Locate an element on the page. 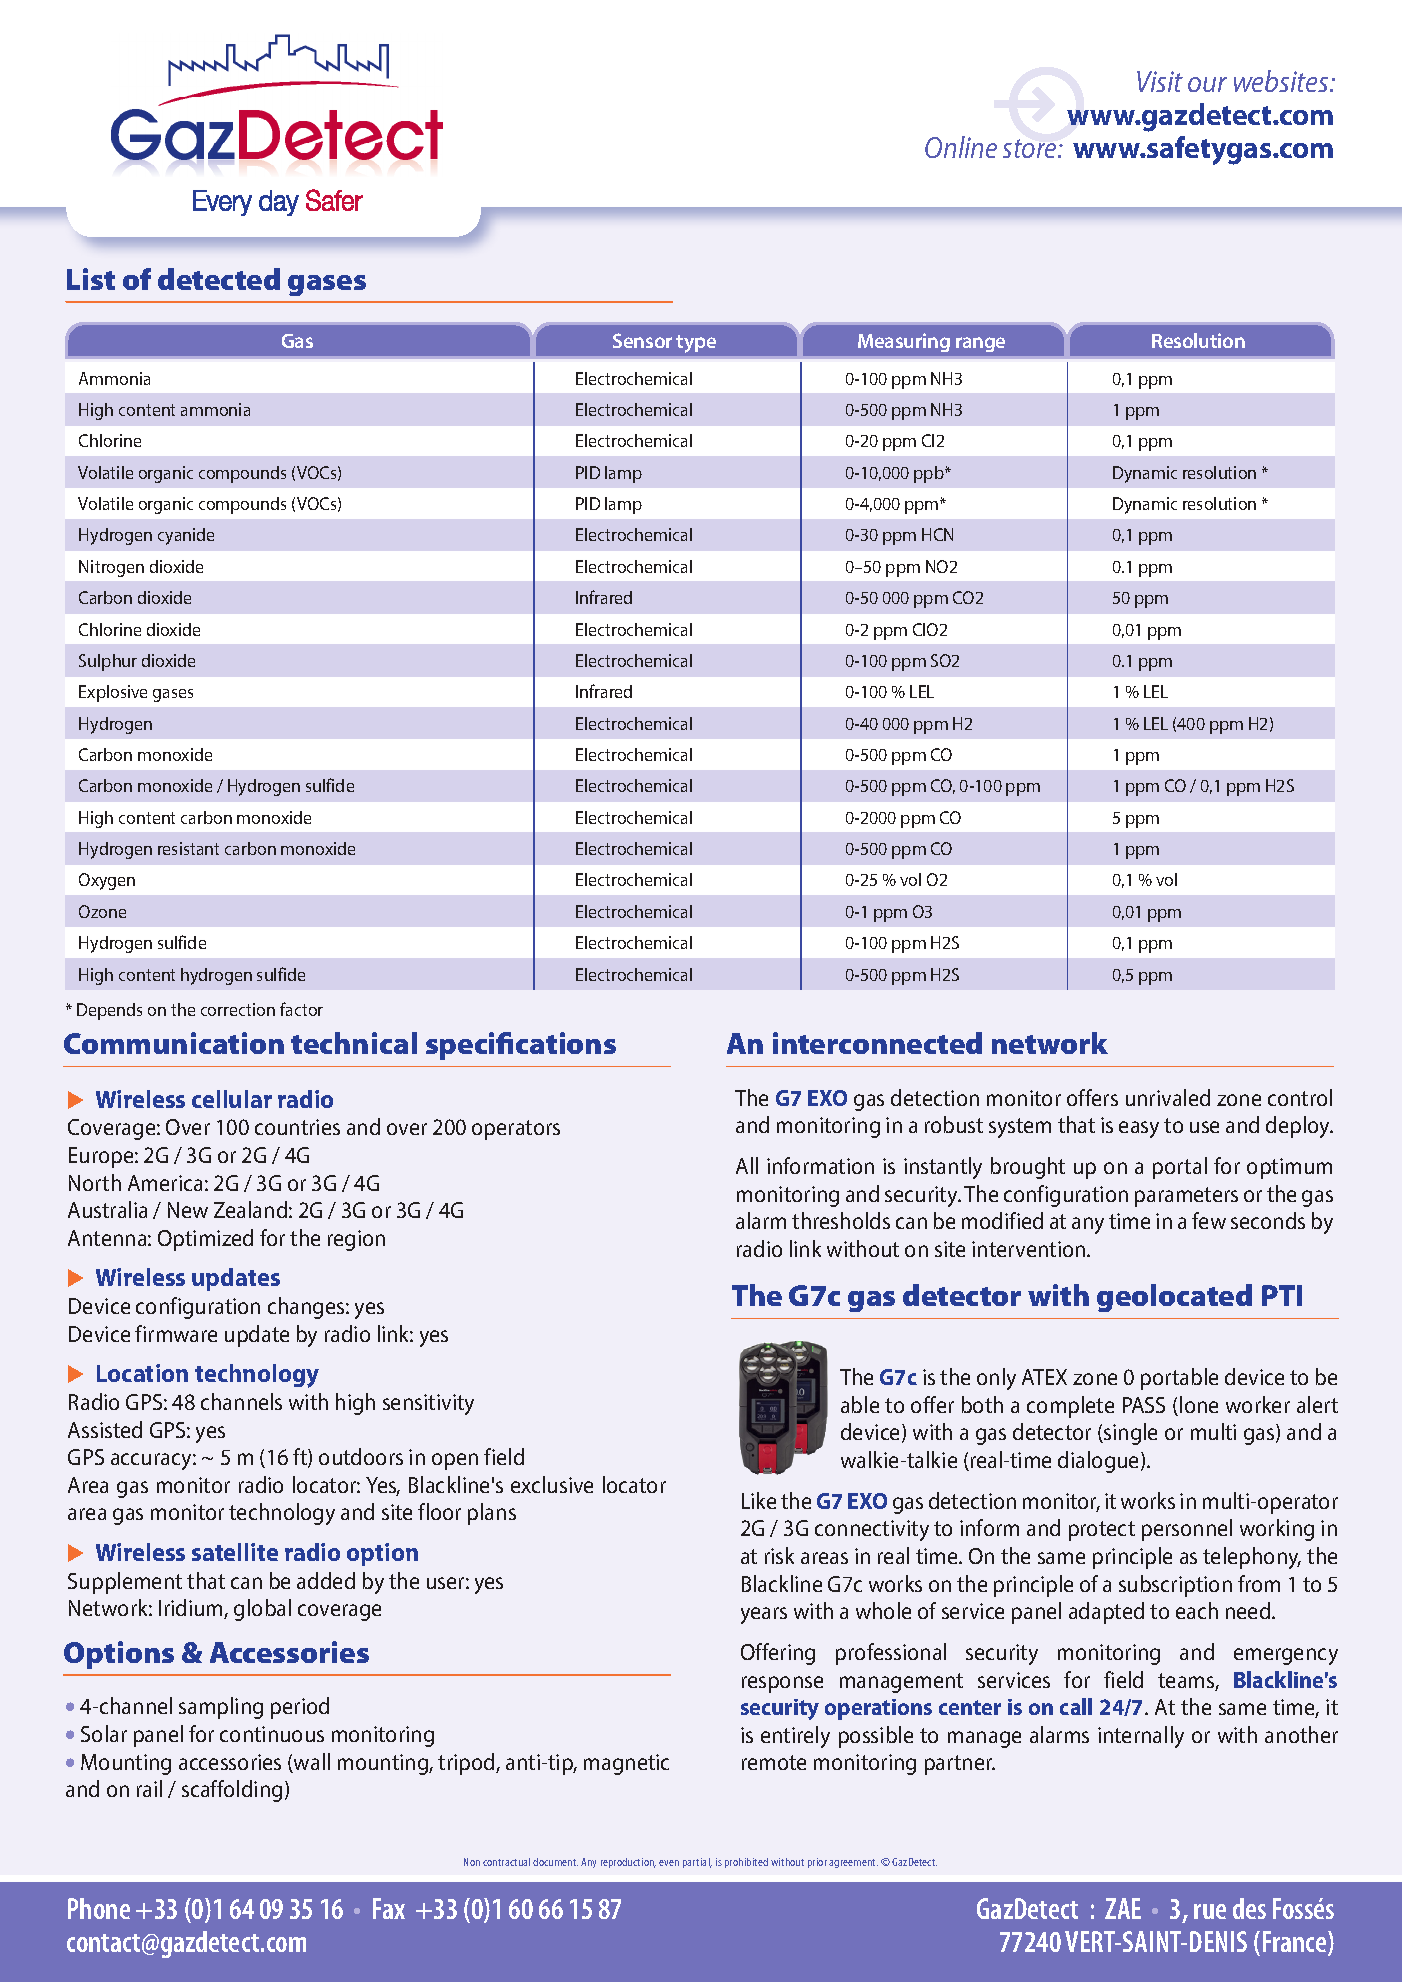 The height and width of the image is (1982, 1402). interconnected is located at coordinates (877, 1043).
